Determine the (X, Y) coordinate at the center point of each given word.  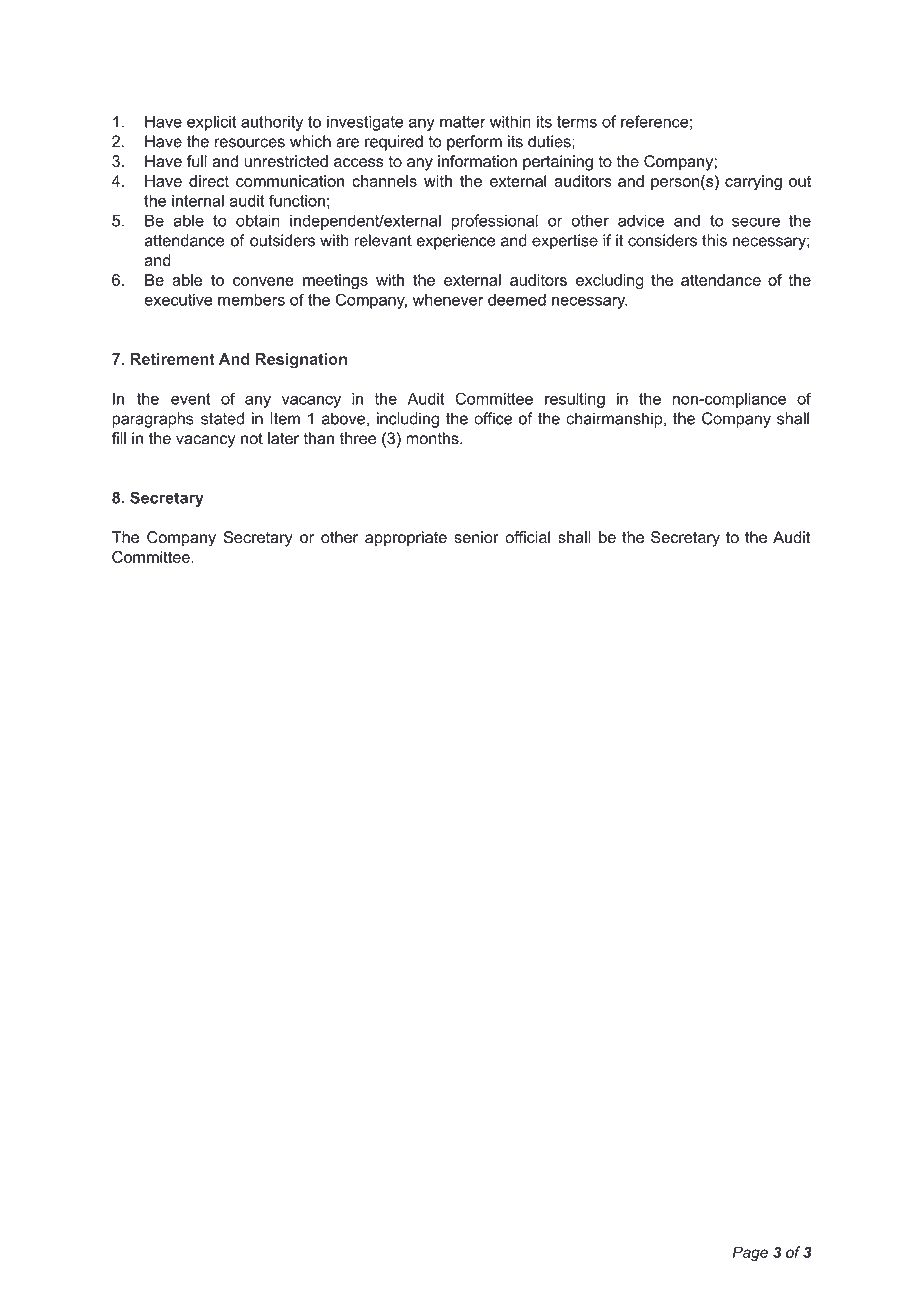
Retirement (173, 359)
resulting (575, 400)
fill (119, 438)
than (318, 438)
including (408, 420)
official (527, 537)
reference (655, 121)
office (493, 418)
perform (474, 143)
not (252, 439)
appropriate (406, 539)
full (197, 161)
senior (476, 537)
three (358, 438)
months (433, 438)
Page (750, 1253)
